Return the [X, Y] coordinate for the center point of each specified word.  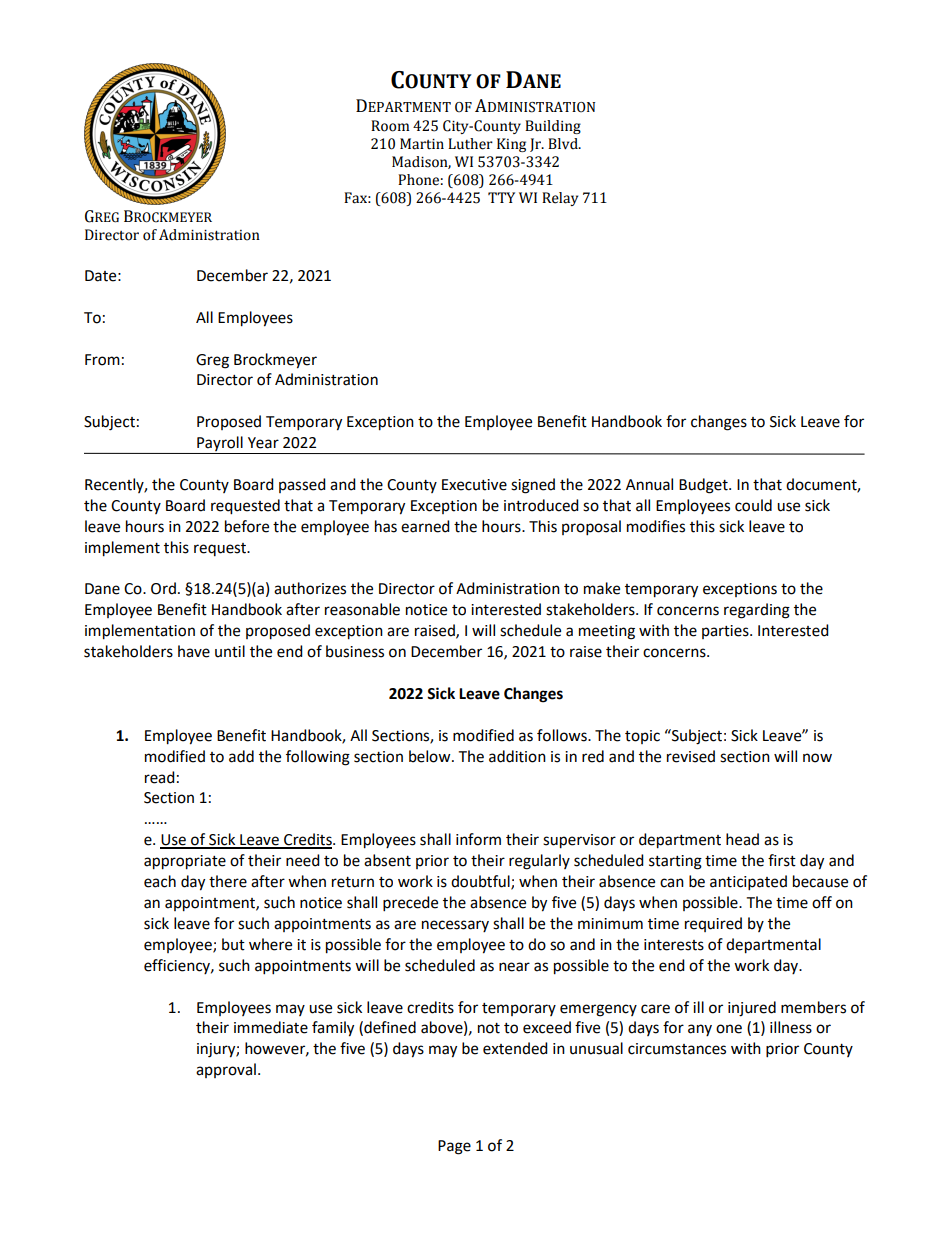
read [160, 777]
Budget [704, 486]
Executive [474, 485]
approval [226, 1070]
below [431, 756]
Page [454, 1147]
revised [691, 756]
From [102, 360]
